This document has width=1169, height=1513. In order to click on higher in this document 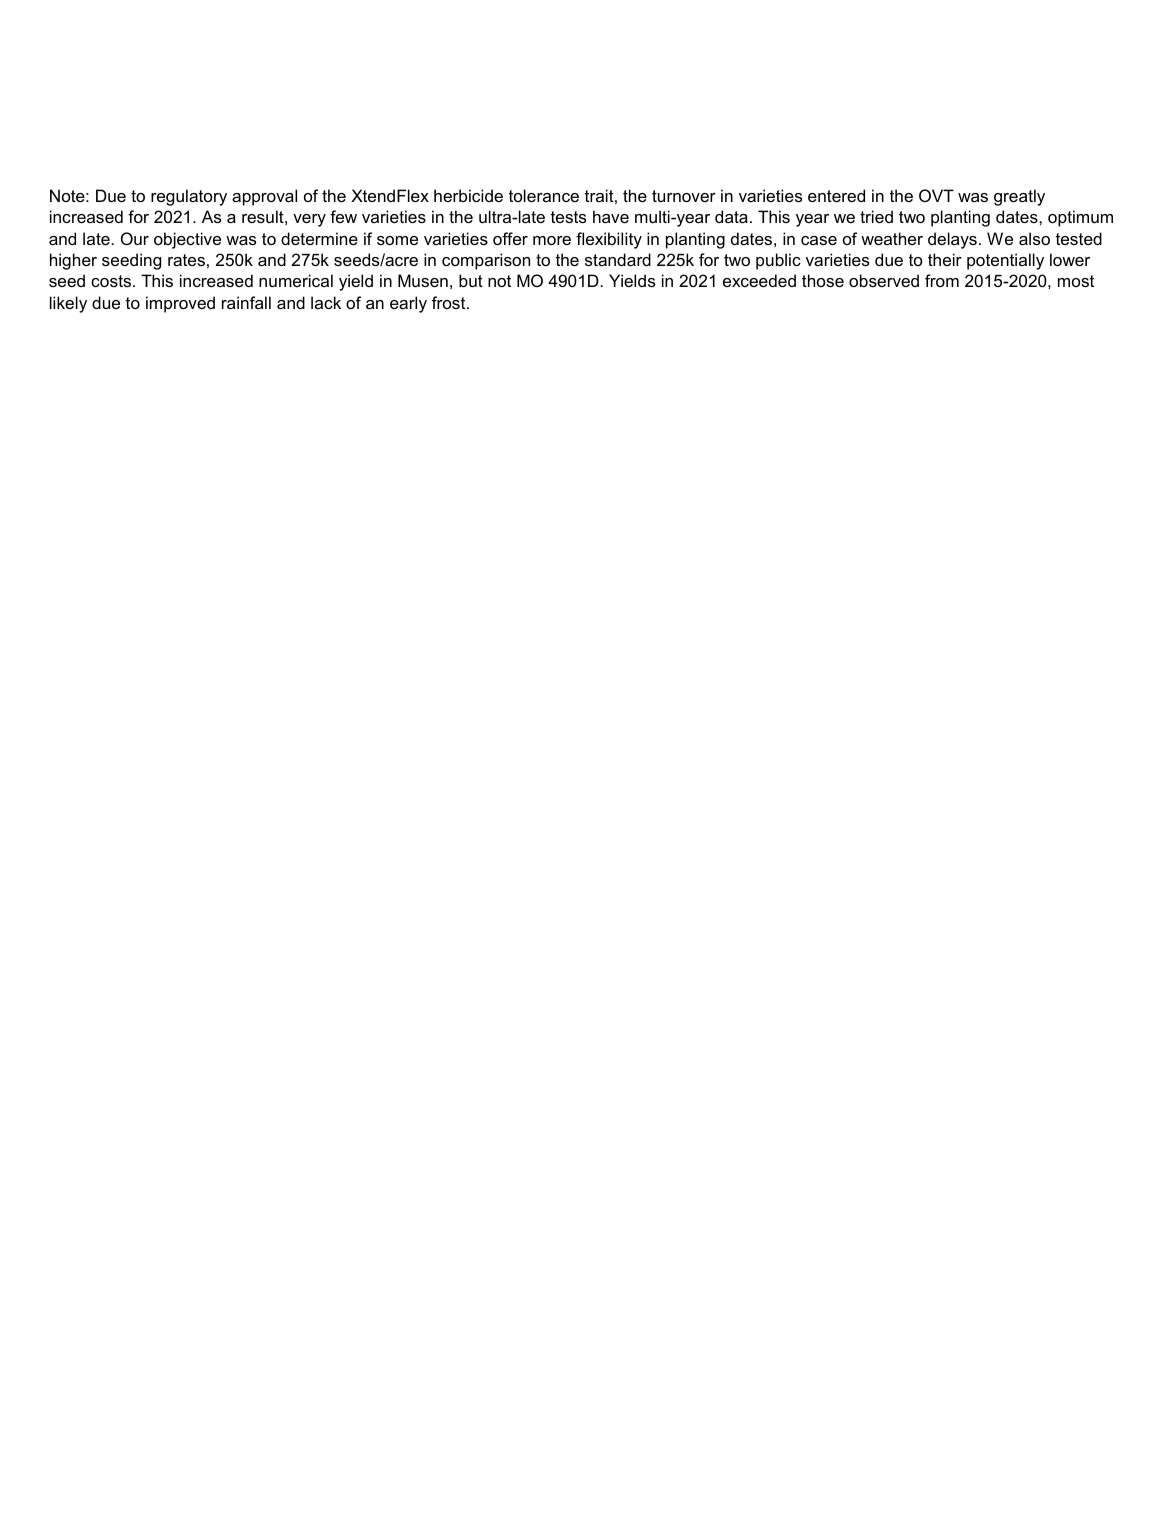, I will do `click(73, 261)`.
